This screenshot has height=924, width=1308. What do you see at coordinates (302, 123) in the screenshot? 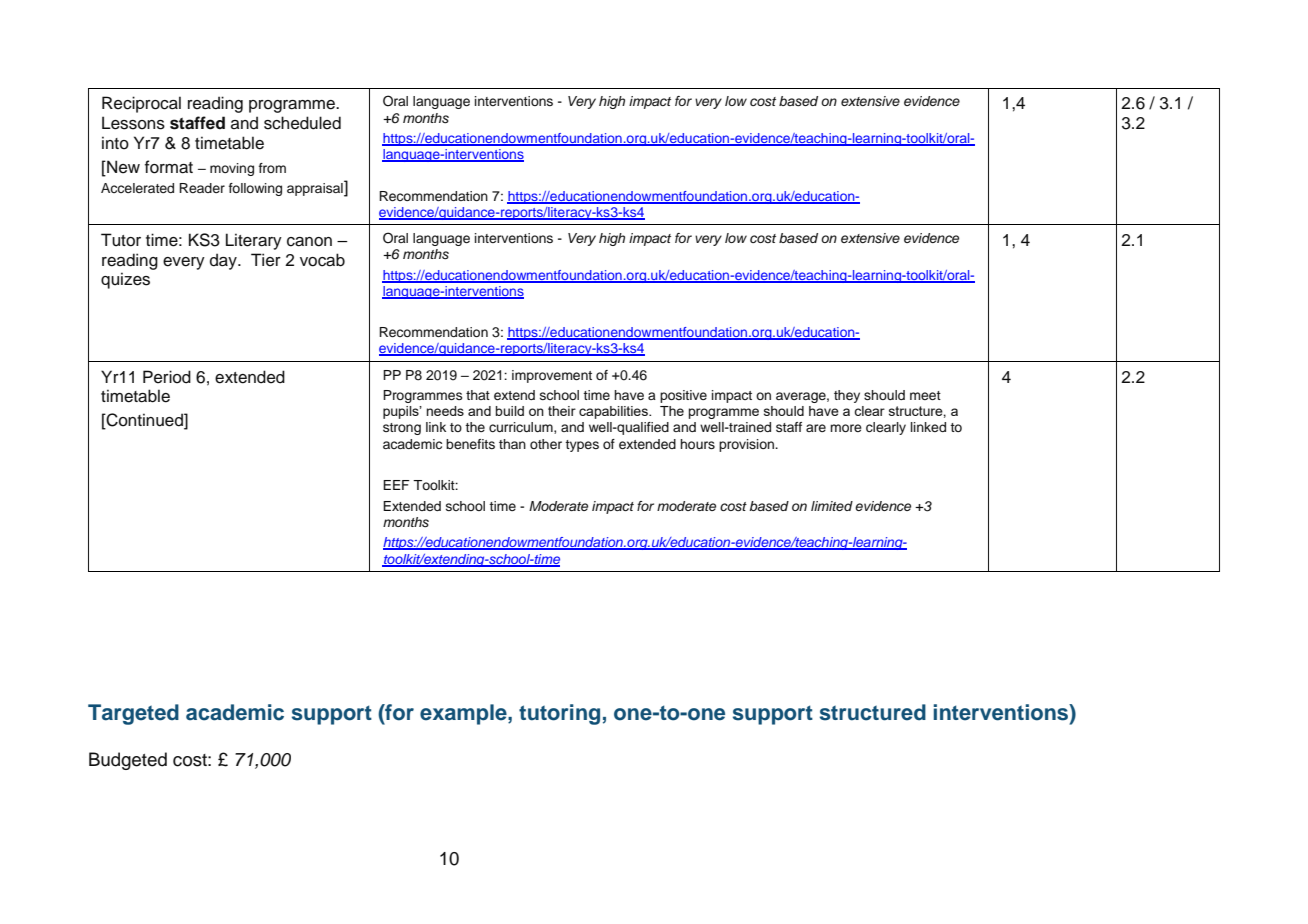
I see `scheduled` at bounding box center [302, 123].
